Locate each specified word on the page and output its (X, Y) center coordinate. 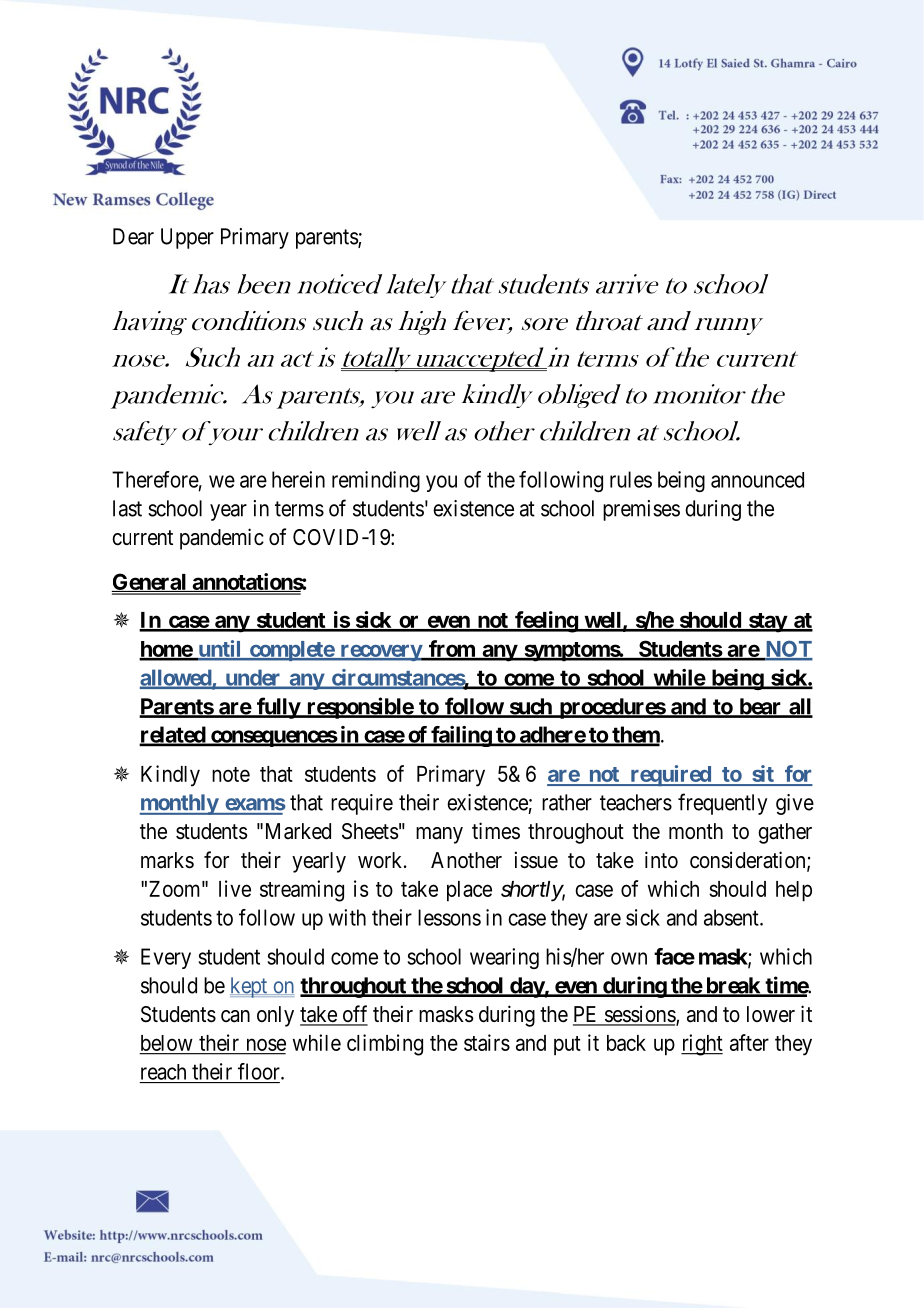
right (702, 1045)
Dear (133, 236)
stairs (487, 1042)
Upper (187, 238)
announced (757, 480)
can (235, 1016)
